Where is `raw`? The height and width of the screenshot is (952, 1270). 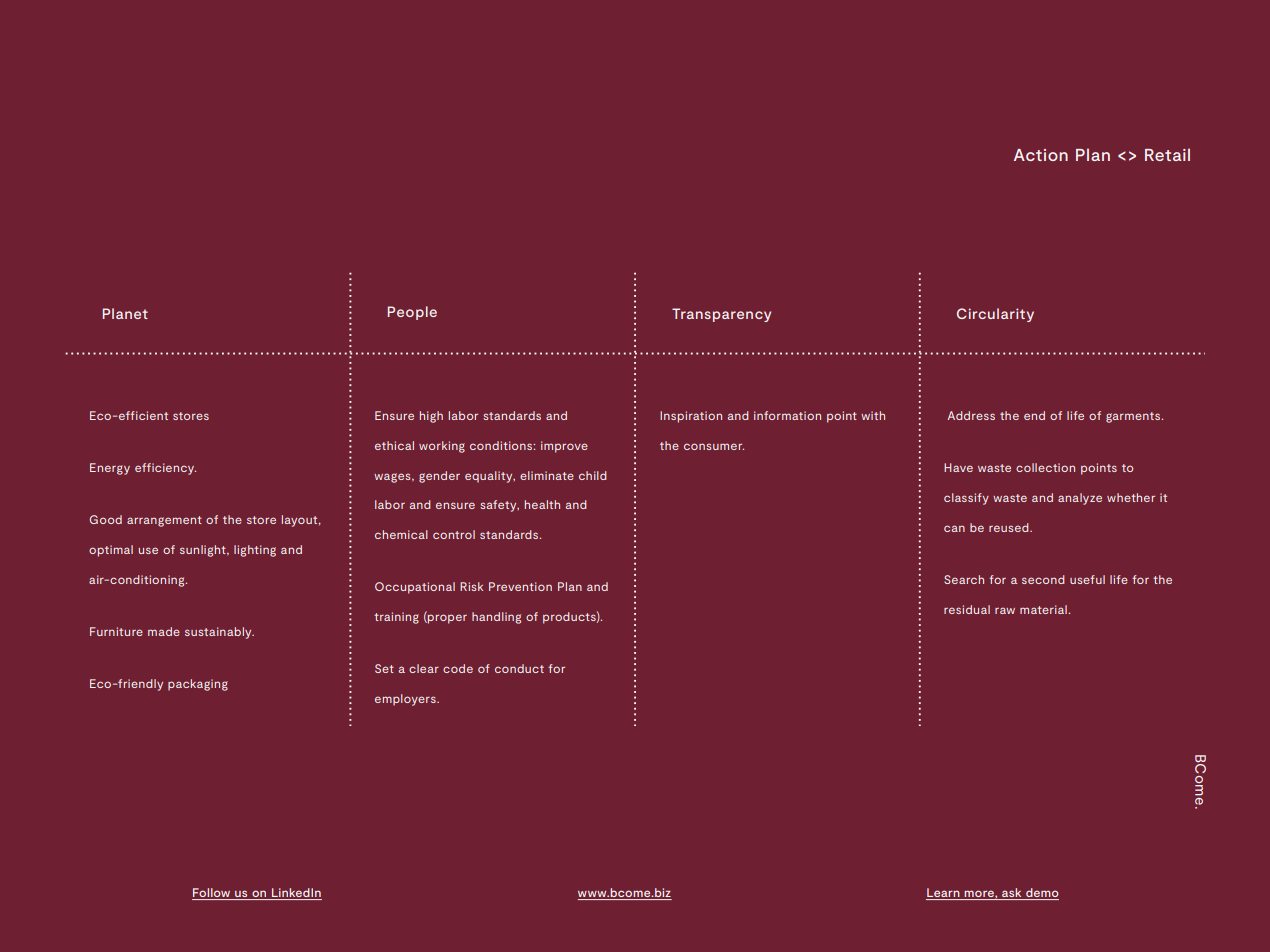 raw is located at coordinates (1005, 610).
